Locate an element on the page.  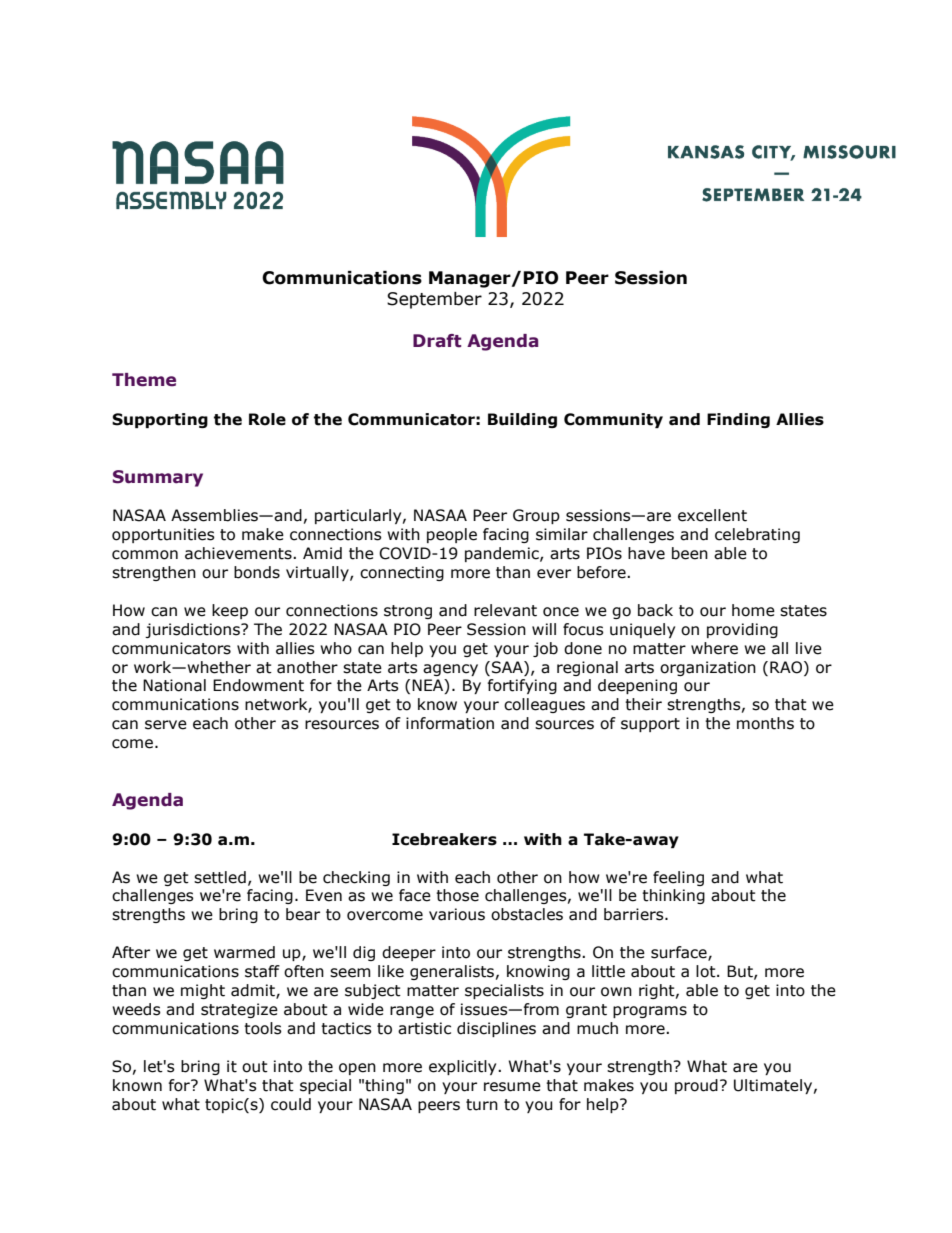
proud is located at coordinates (696, 1086).
